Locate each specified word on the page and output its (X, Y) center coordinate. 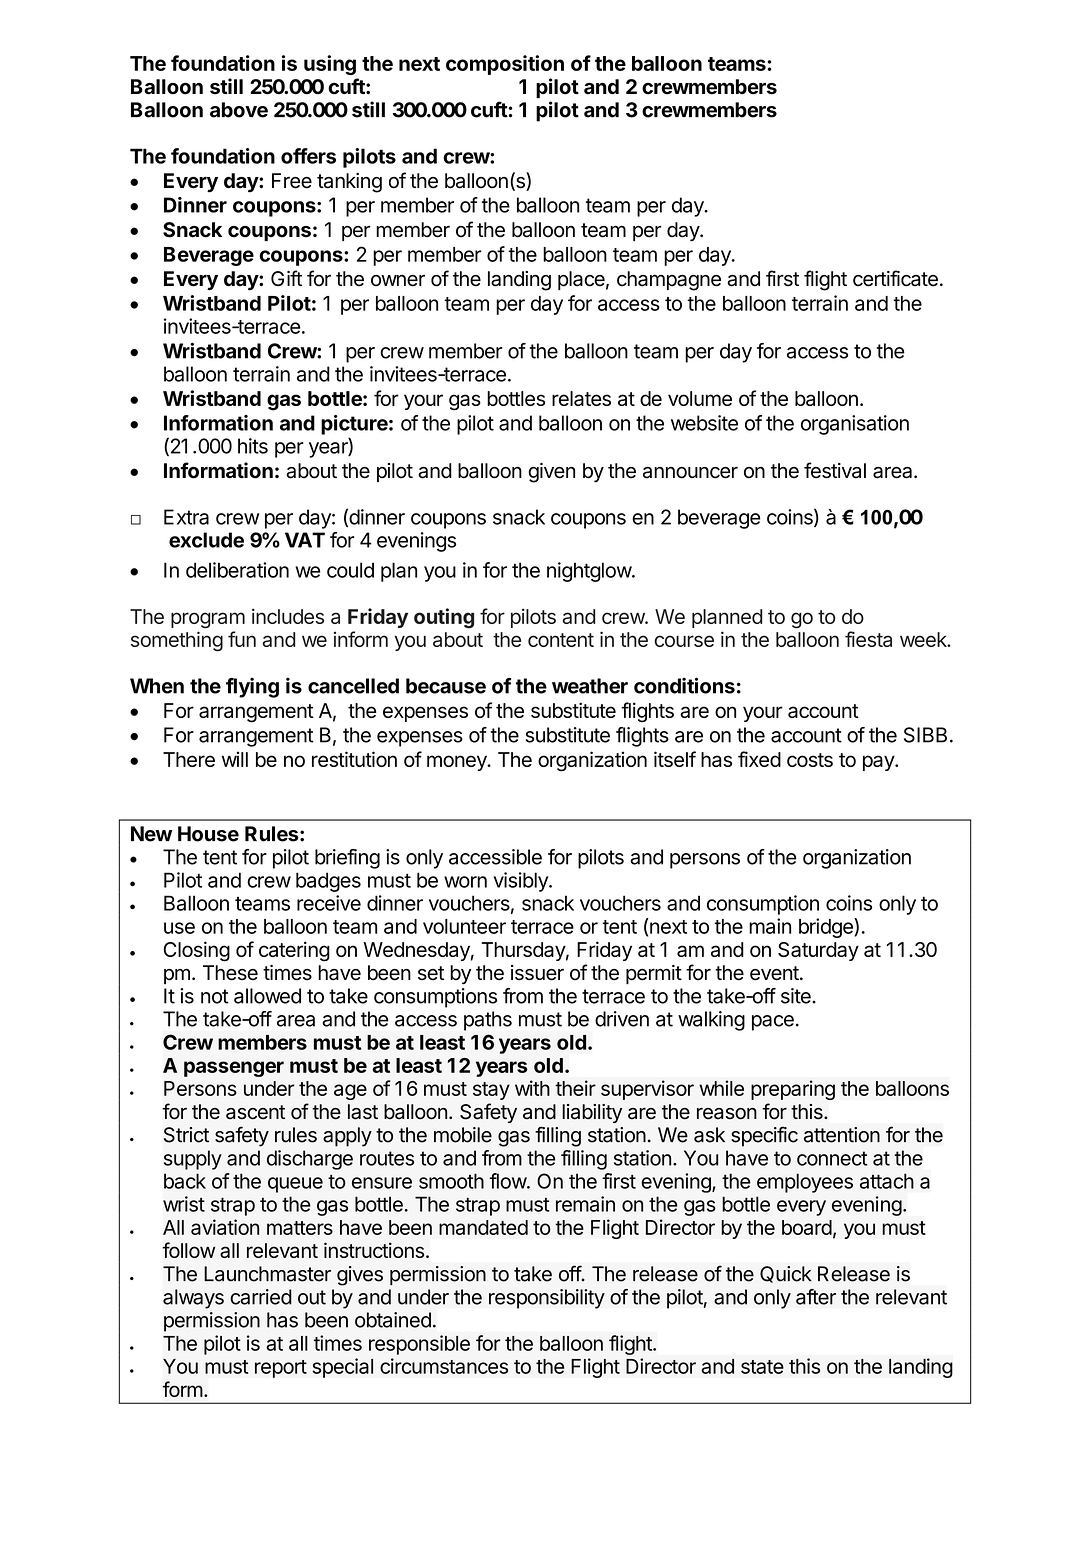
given (551, 473)
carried (261, 1297)
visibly (521, 882)
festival (835, 470)
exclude (206, 540)
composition (505, 65)
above (239, 110)
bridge (827, 928)
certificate (895, 278)
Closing (197, 951)
